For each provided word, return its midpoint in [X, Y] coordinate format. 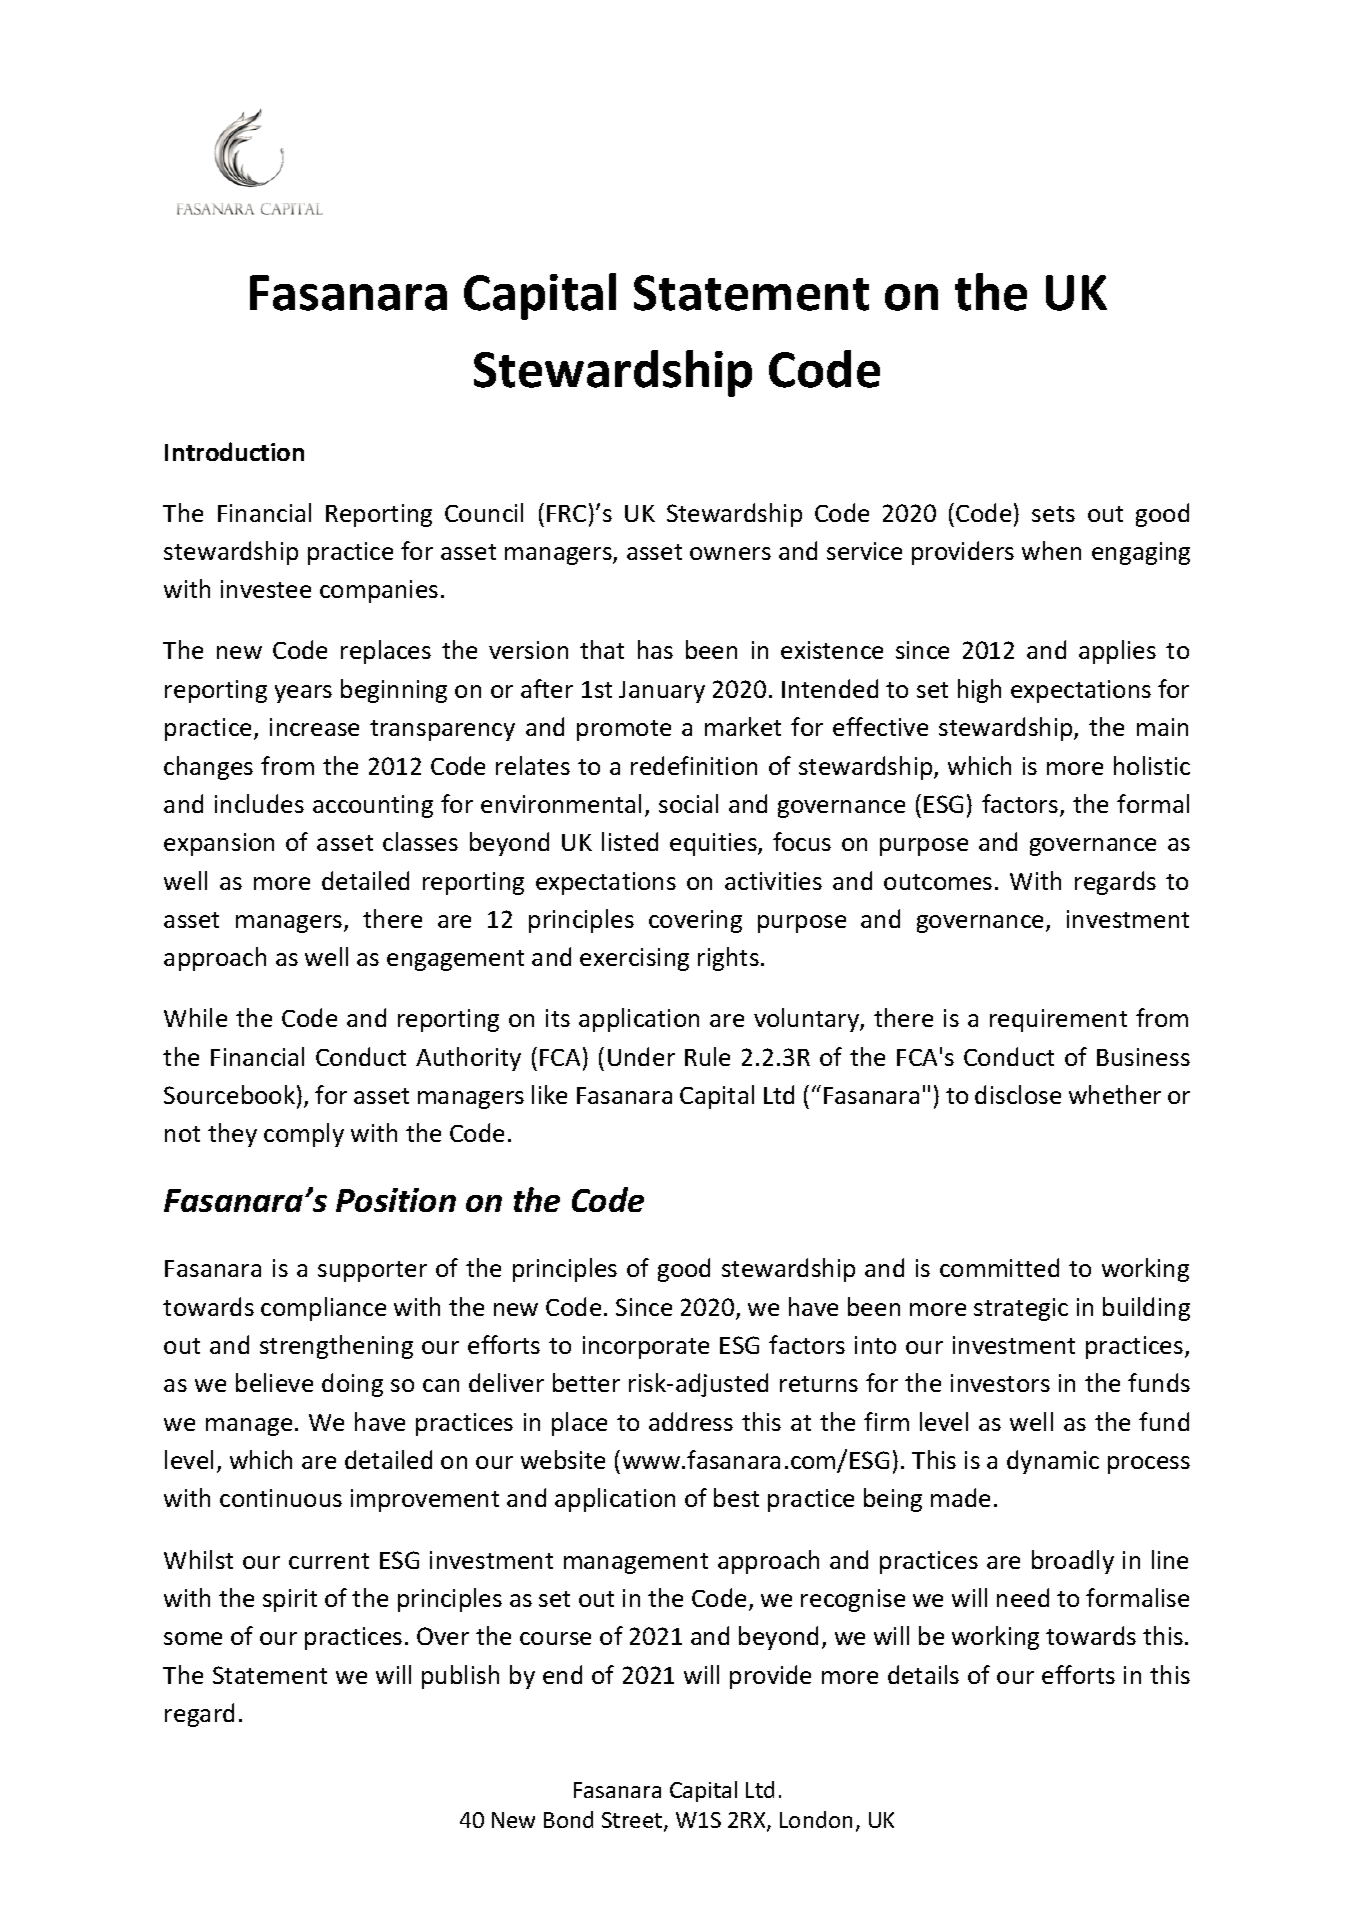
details [923, 1674]
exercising [634, 959]
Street [633, 1821]
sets [1053, 514]
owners [730, 553]
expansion [219, 844]
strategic [1021, 1309]
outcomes [938, 882]
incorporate [646, 1347]
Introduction [234, 451]
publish [460, 1677]
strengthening [336, 1347]
